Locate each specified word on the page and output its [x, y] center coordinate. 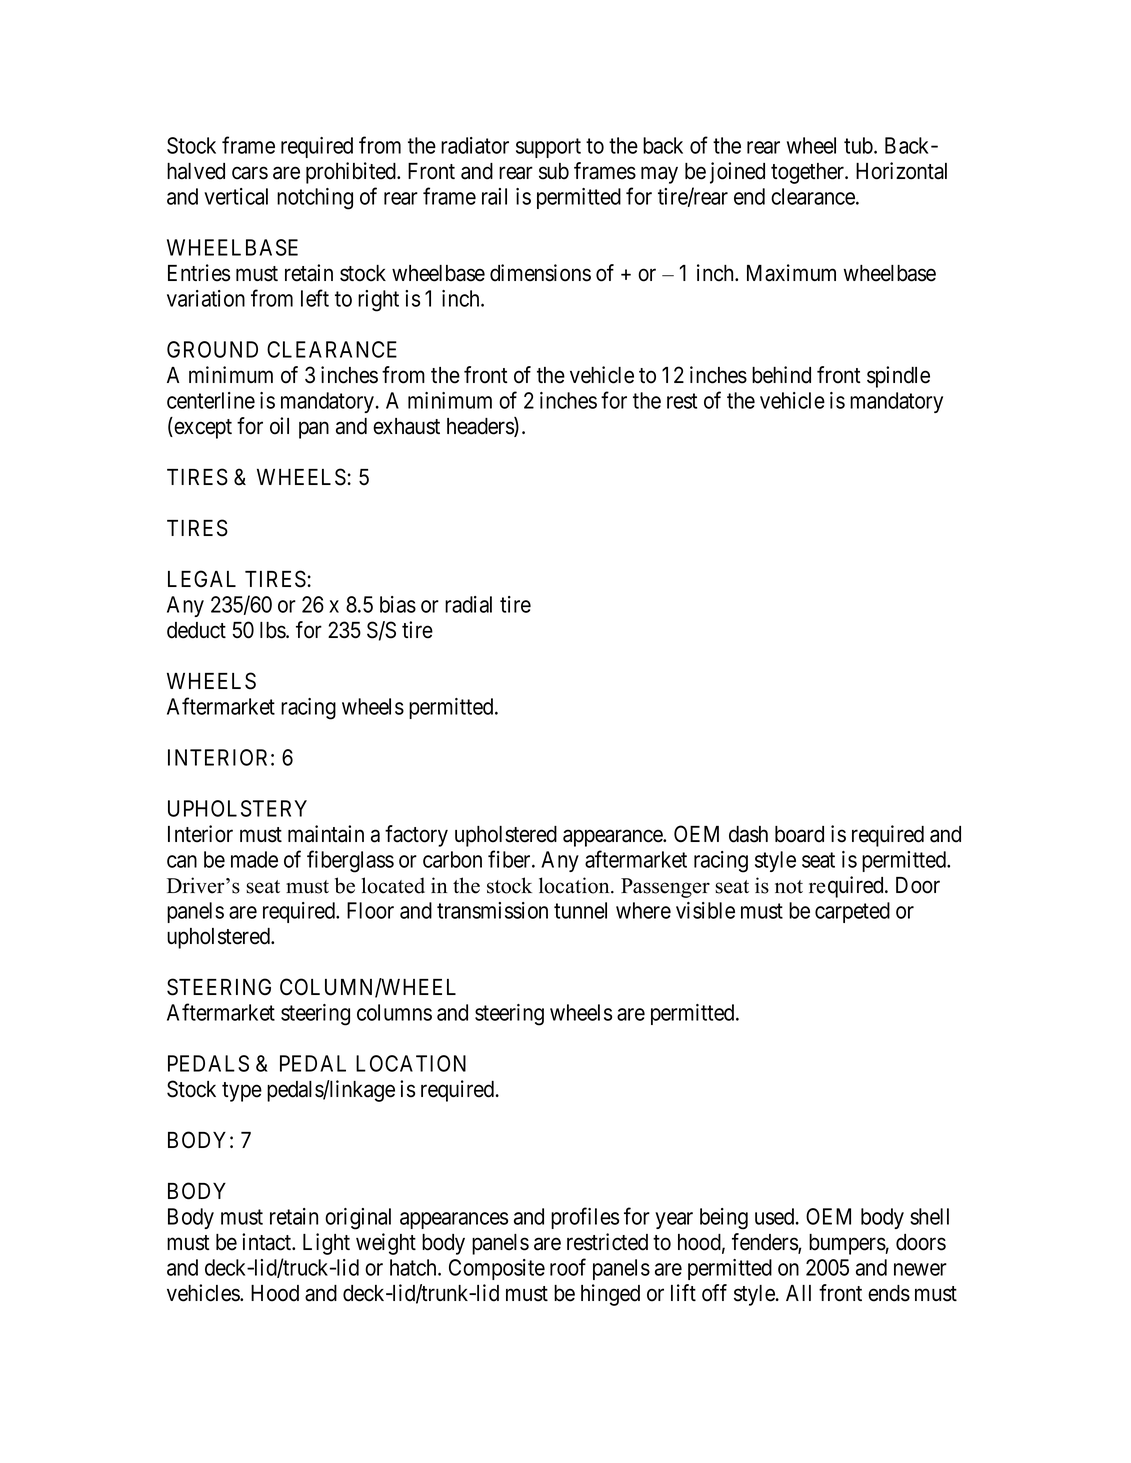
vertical [236, 196]
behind [781, 375]
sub [554, 171]
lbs [273, 630]
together [809, 173]
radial [468, 604]
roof [568, 1267]
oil [279, 426]
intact [268, 1242]
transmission [492, 910]
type [242, 1092]
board [799, 834]
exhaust [406, 426]
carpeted [852, 912]
